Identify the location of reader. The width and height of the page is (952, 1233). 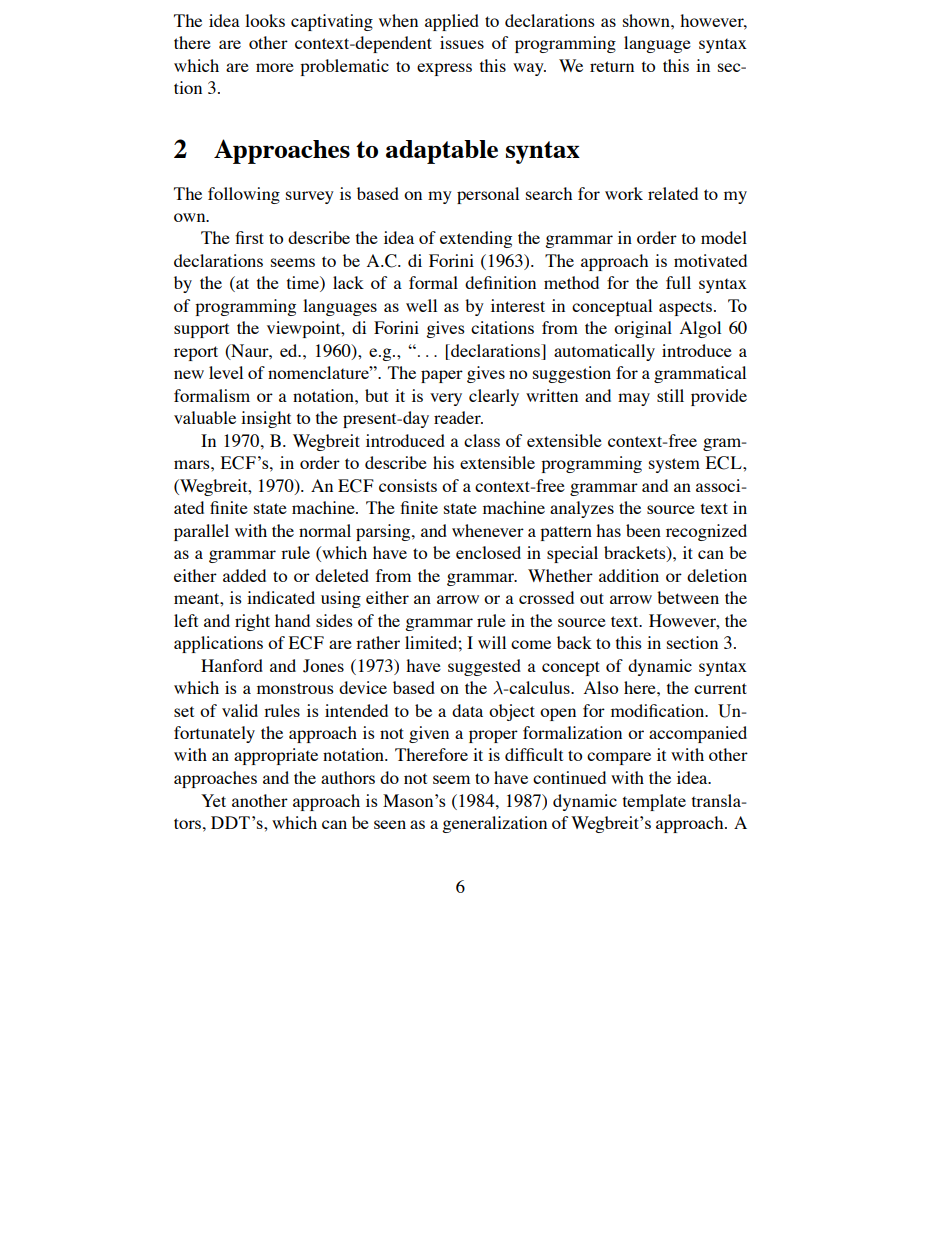
(458, 417).
